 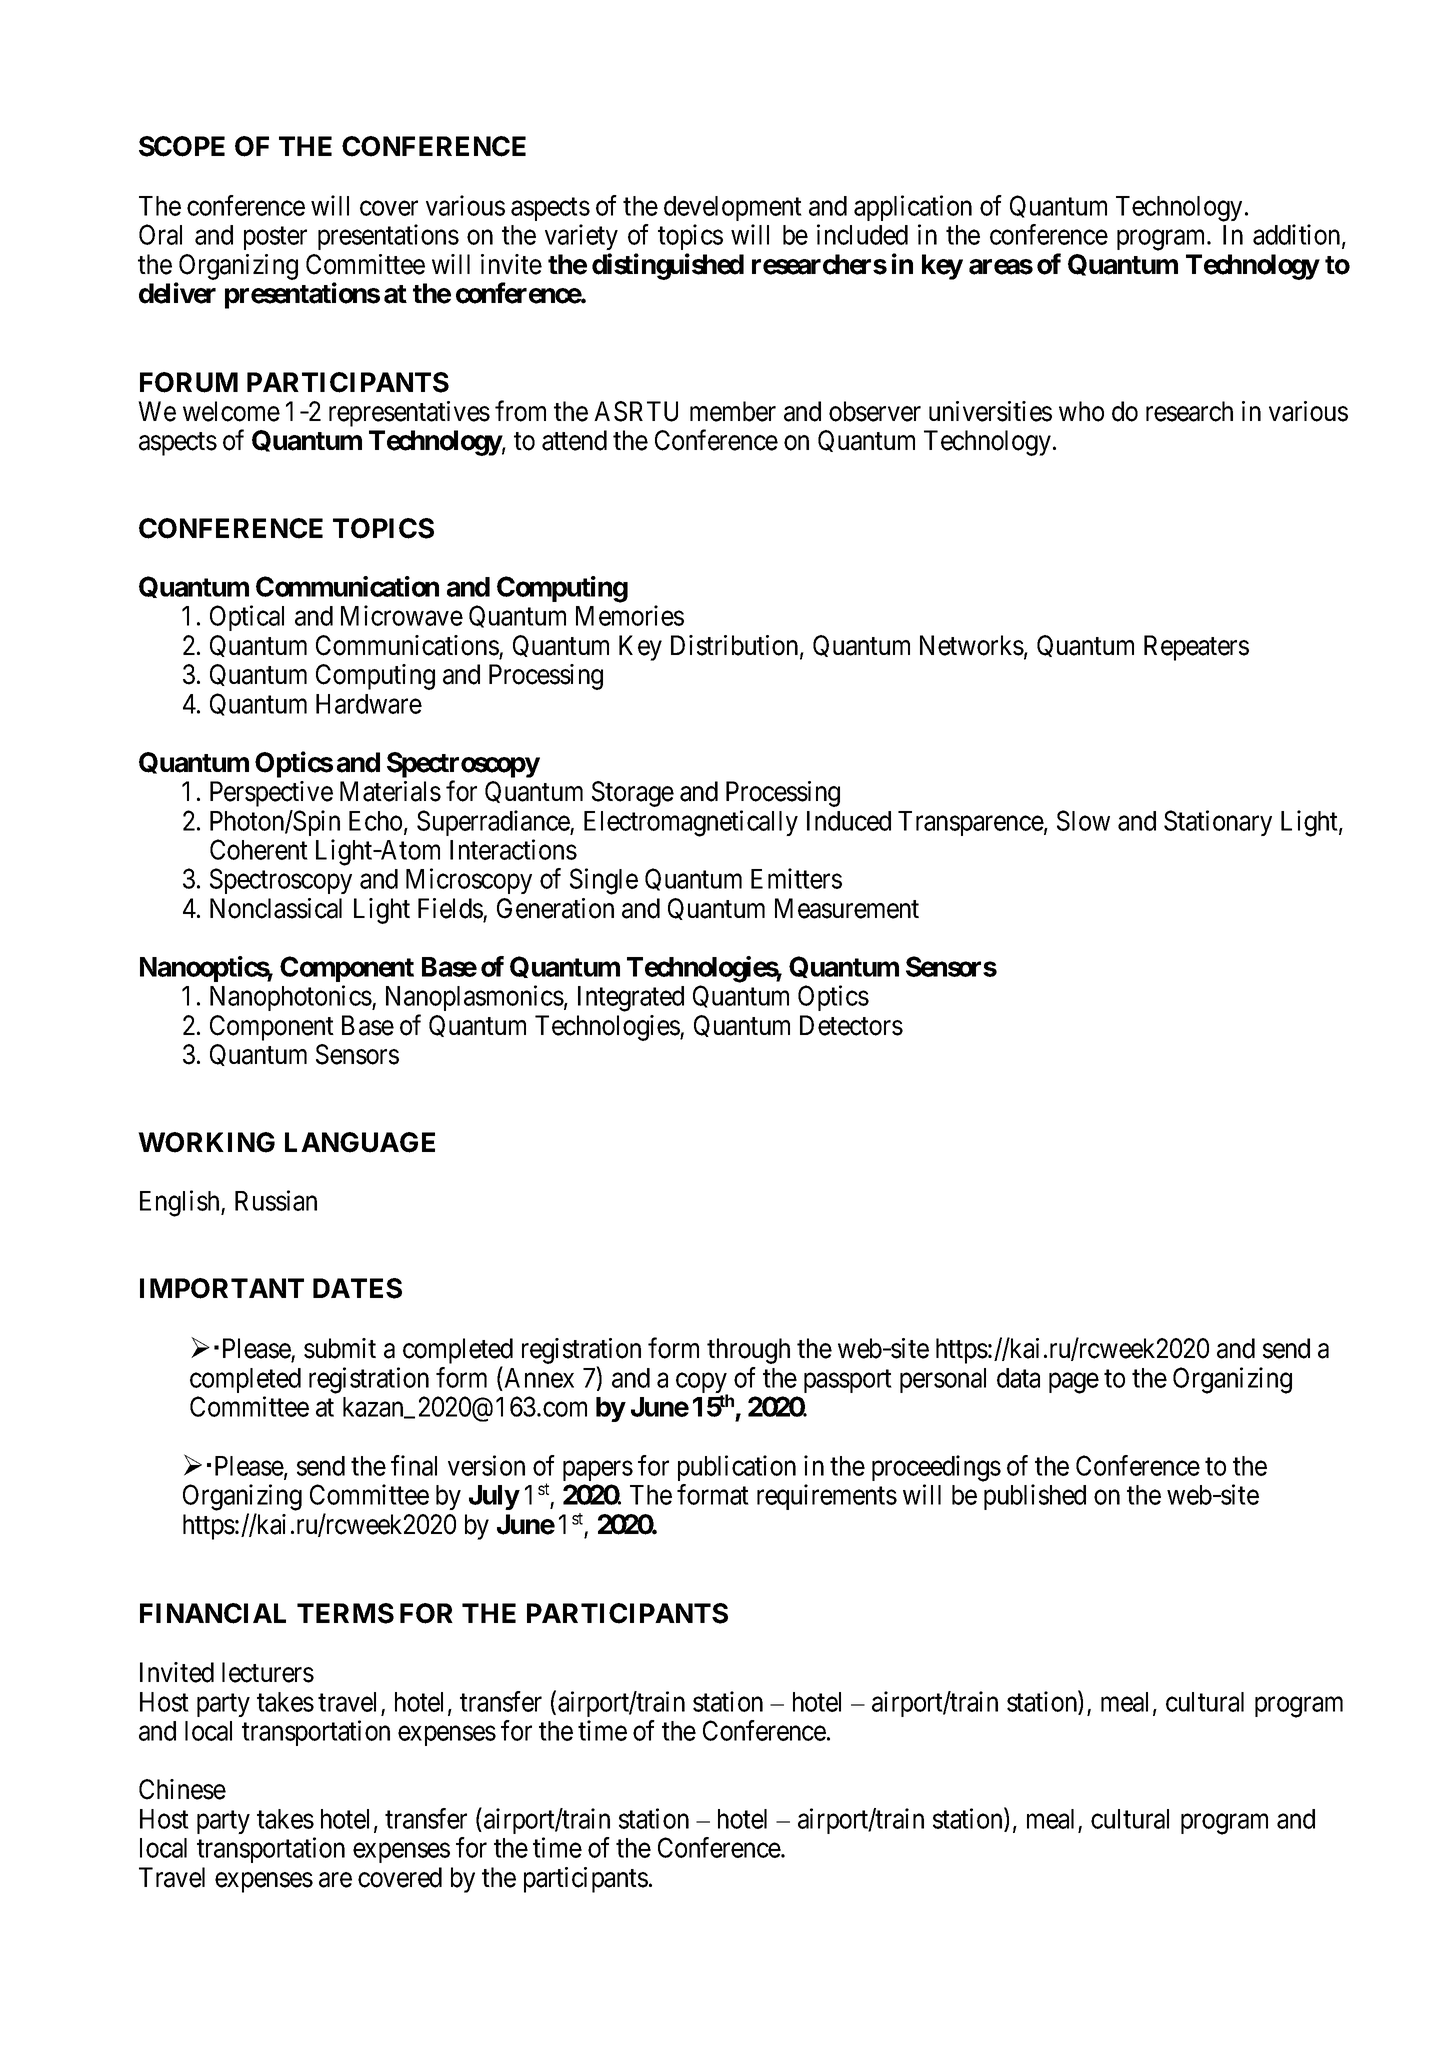 I want to click on application, so click(x=913, y=208).
